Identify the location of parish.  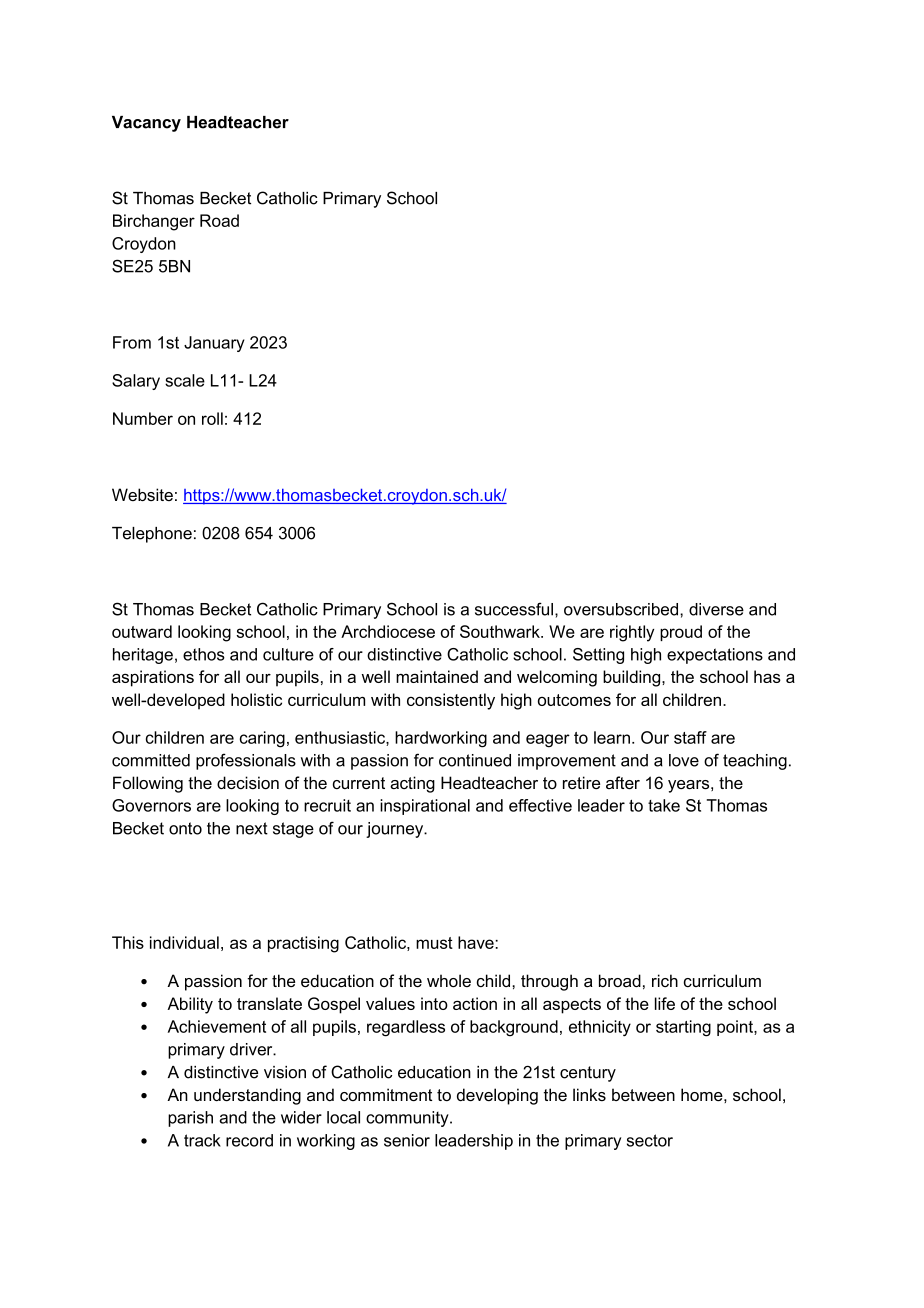
(190, 1119).
